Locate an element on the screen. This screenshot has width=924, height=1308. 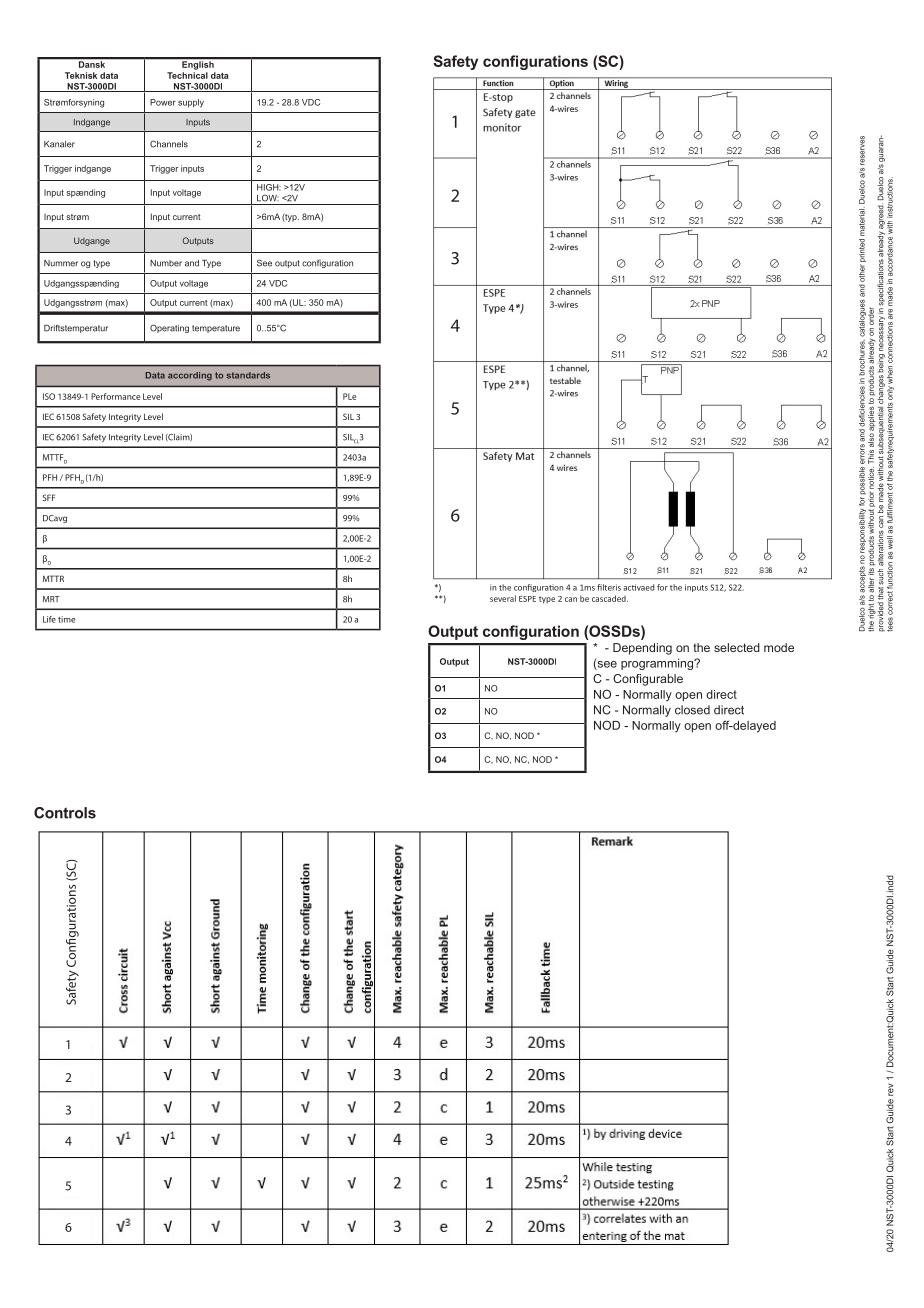
supply is located at coordinates (191, 103).
